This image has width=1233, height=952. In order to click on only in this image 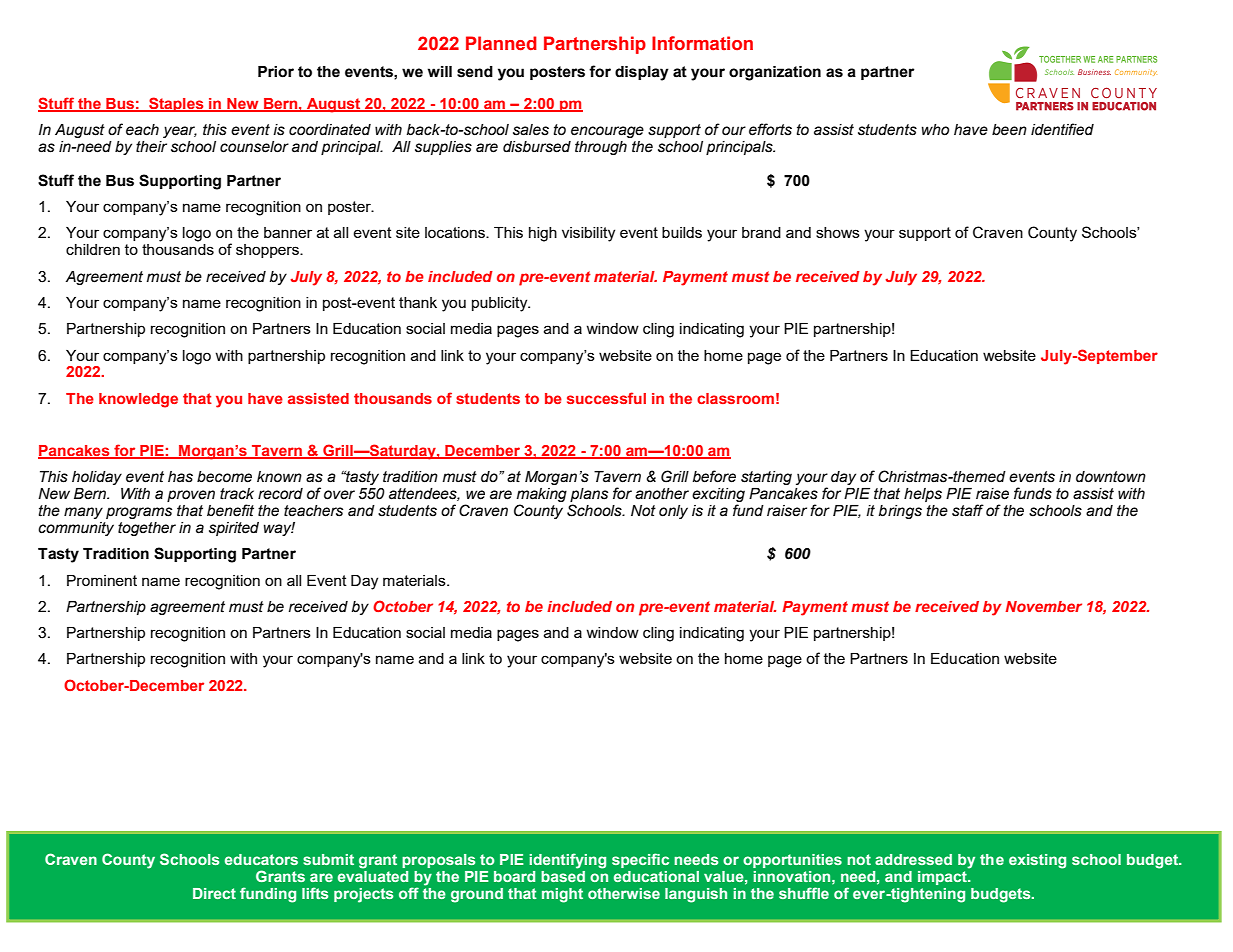, I will do `click(673, 512)`.
